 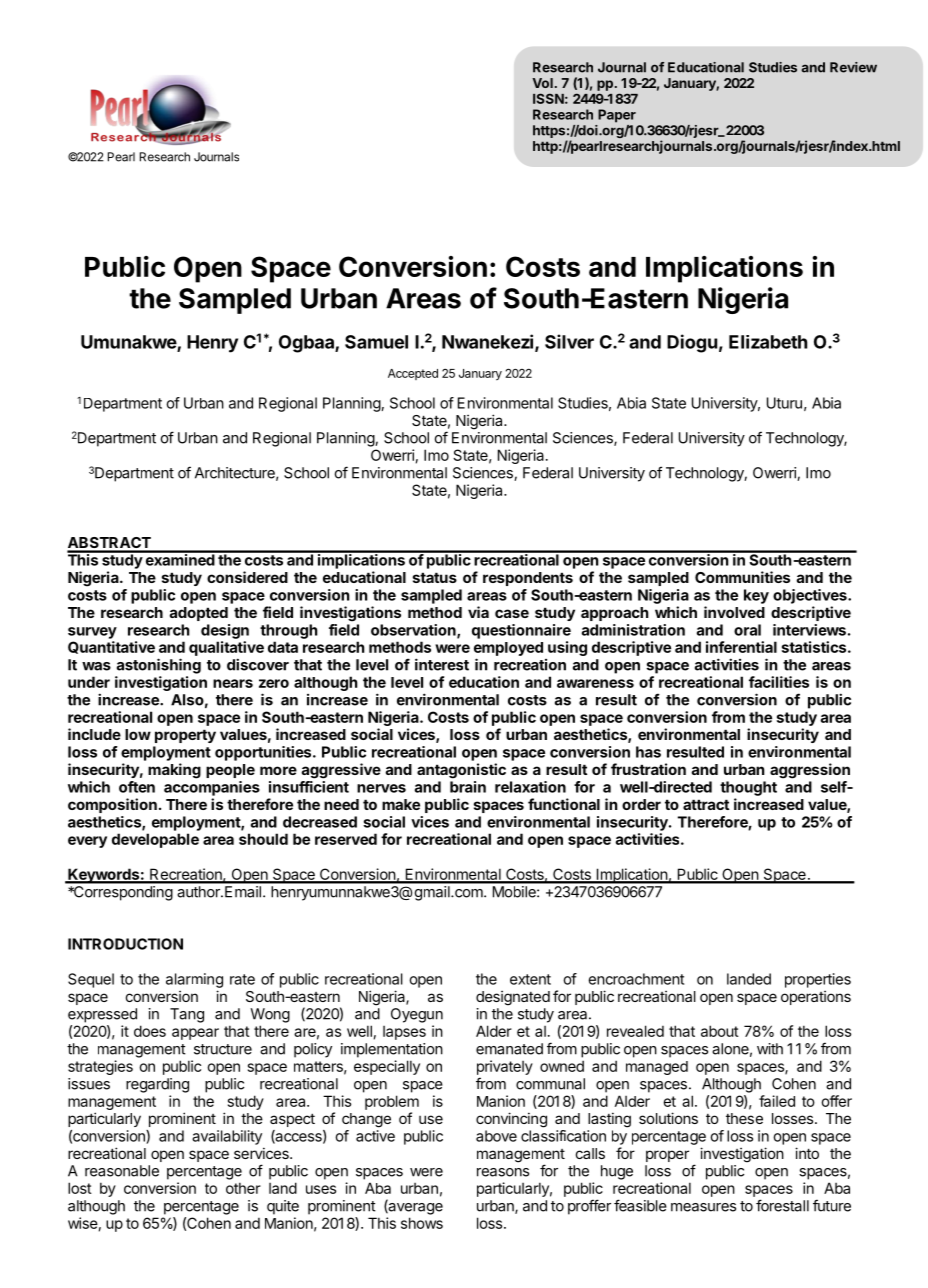 What do you see at coordinates (125, 944) in the screenshot?
I see `INTRODUCTION` at bounding box center [125, 944].
